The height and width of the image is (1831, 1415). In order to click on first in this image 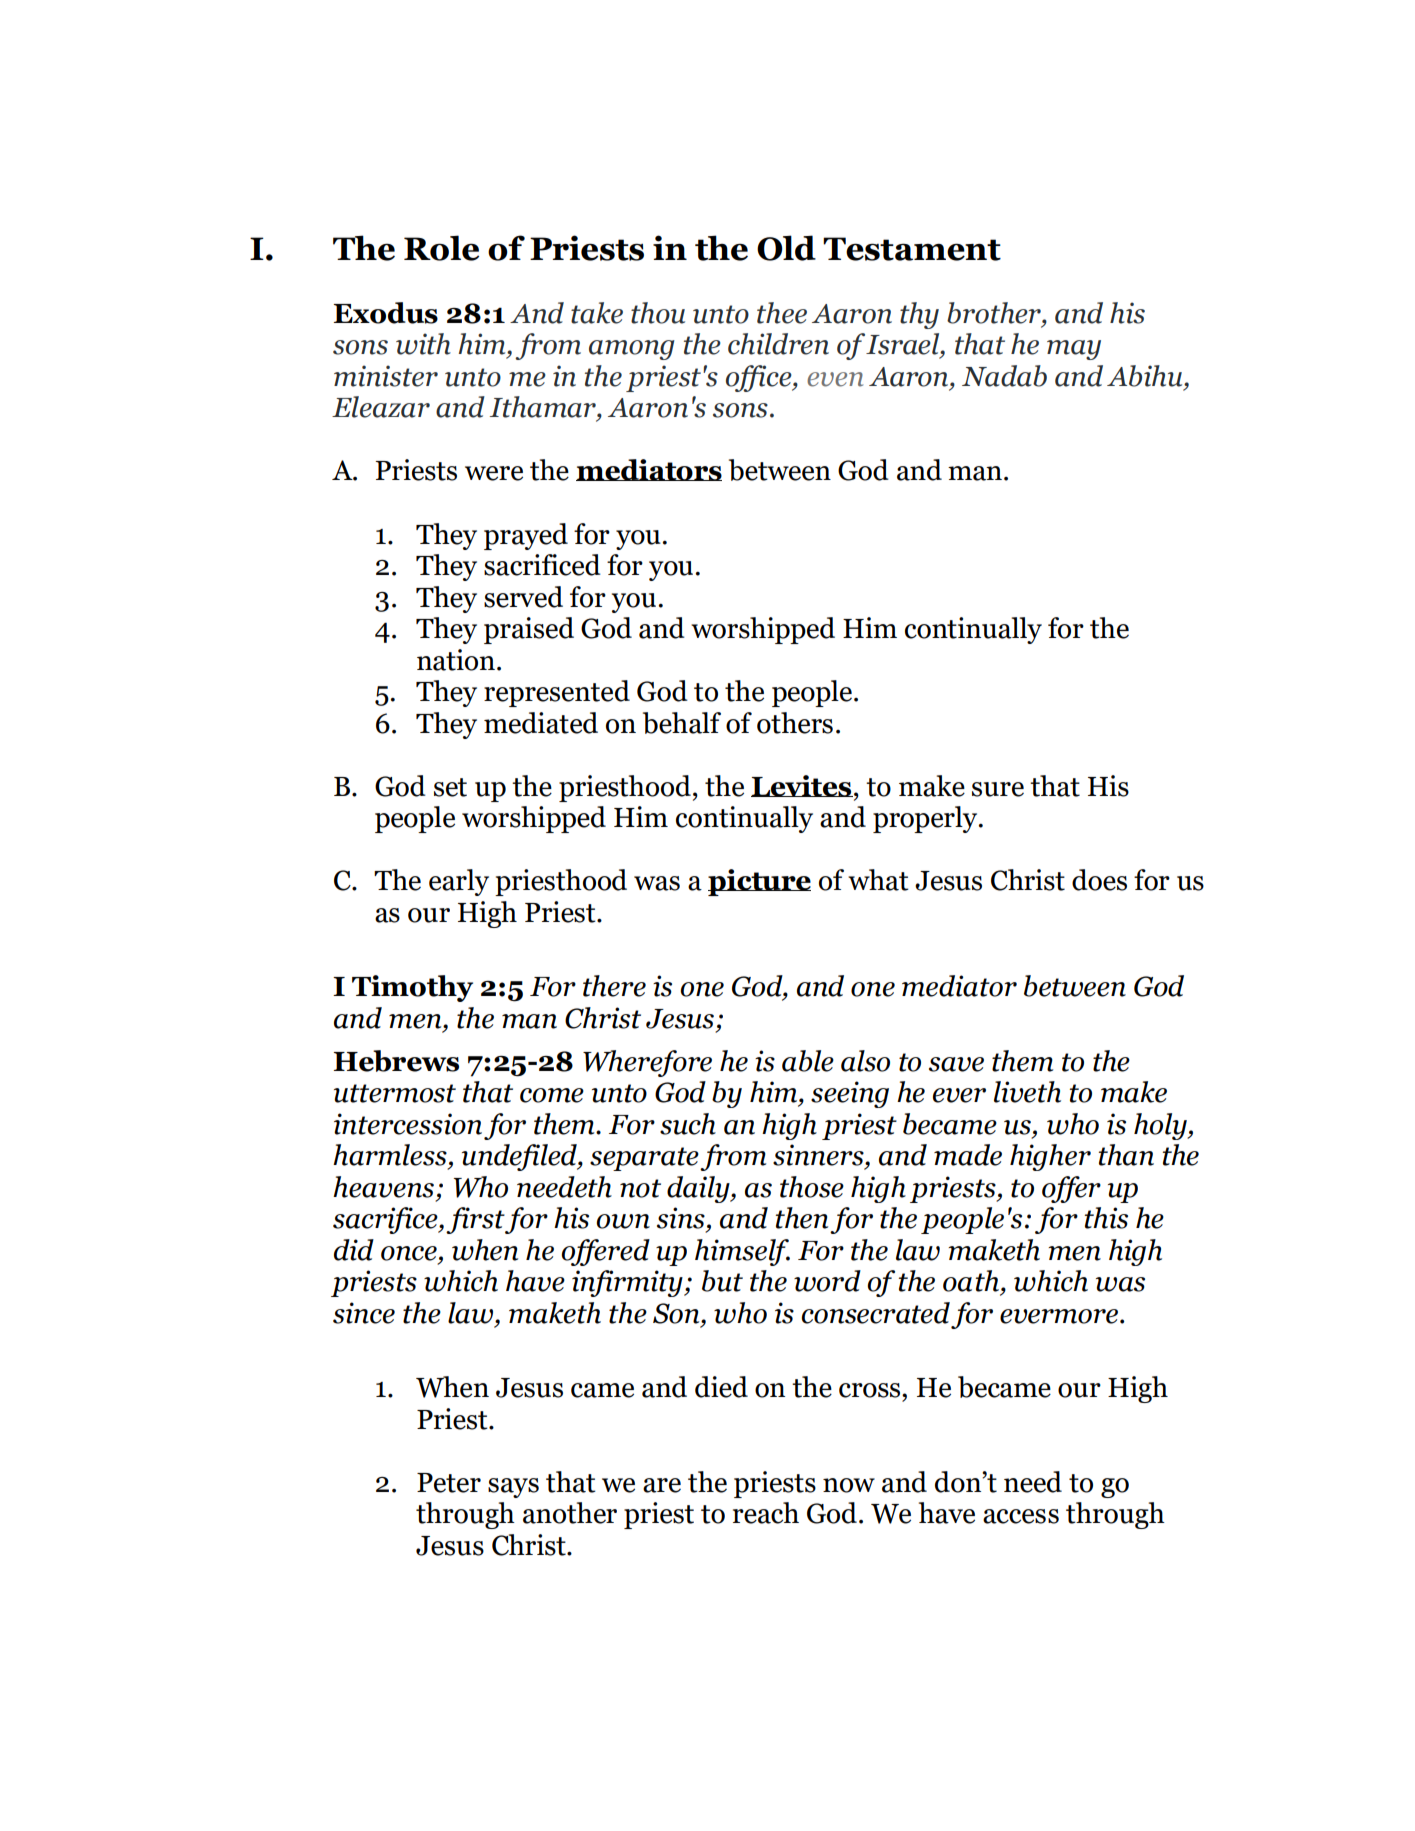, I will do `click(475, 1220)`.
